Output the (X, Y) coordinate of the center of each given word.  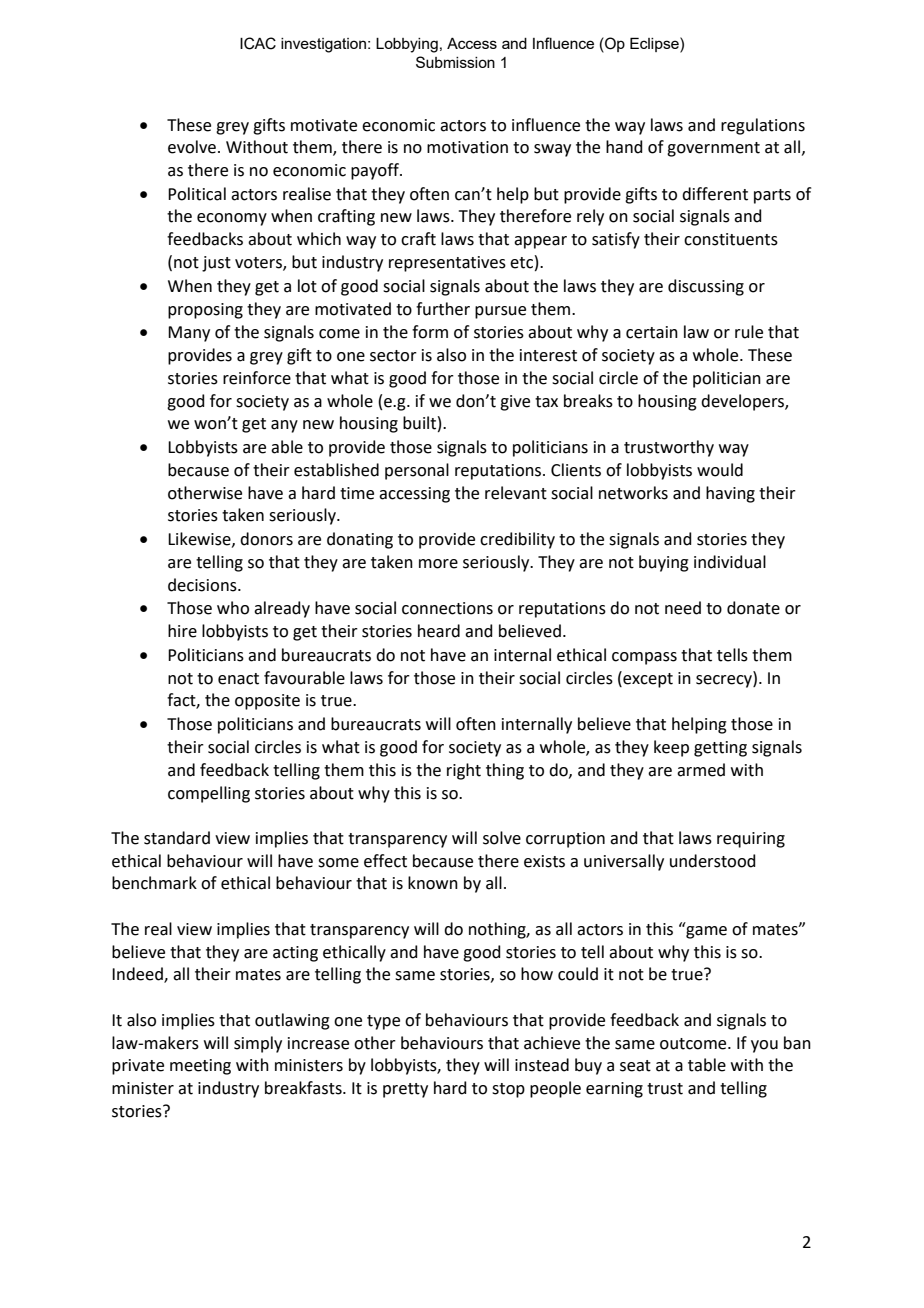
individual (730, 562)
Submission (455, 62)
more (438, 564)
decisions (203, 585)
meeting (200, 1067)
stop (508, 1090)
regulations (763, 126)
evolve (193, 147)
